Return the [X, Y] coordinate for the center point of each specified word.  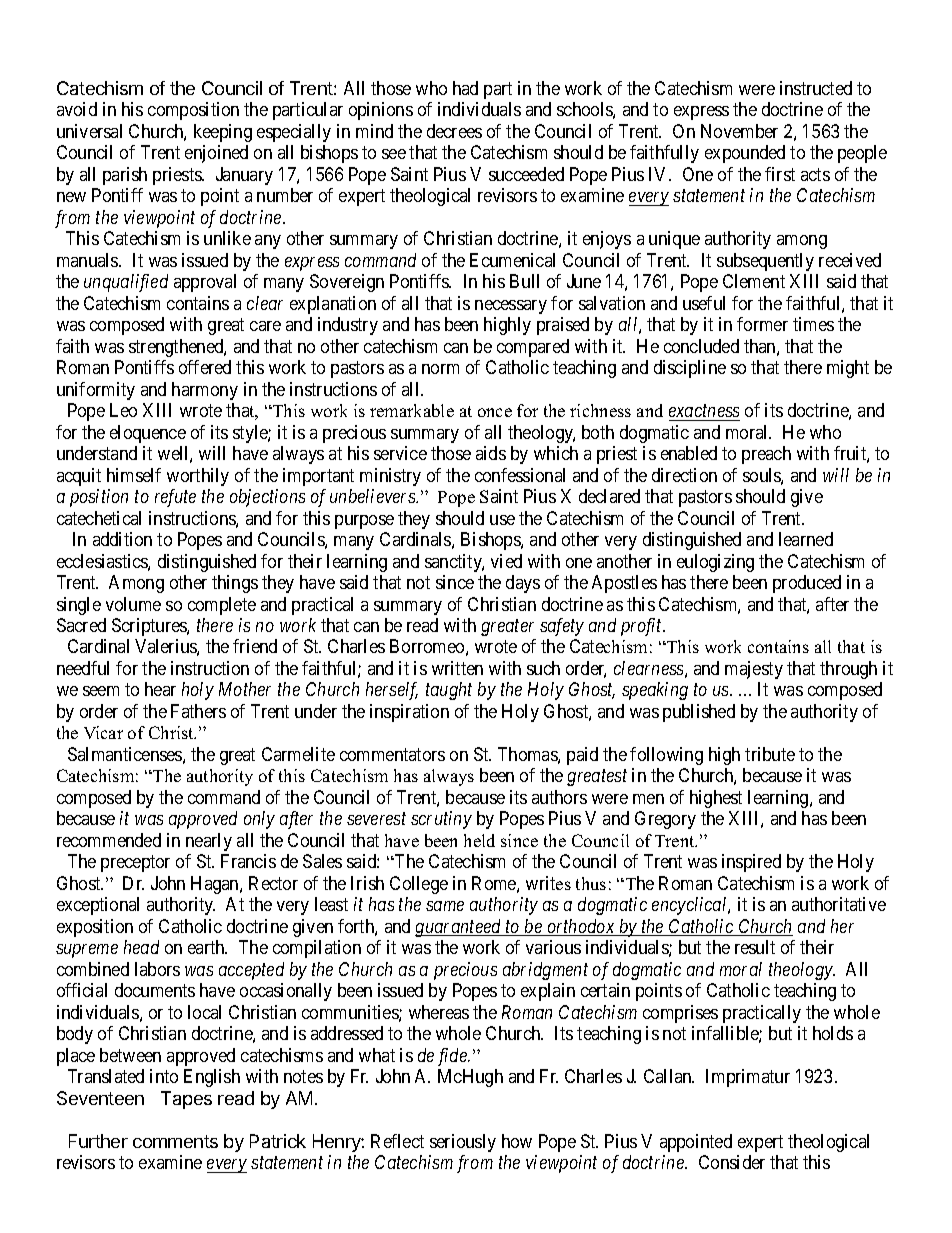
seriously [463, 1143]
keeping [223, 133]
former [762, 324]
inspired [751, 863]
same [445, 906]
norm [440, 369]
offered [205, 367]
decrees [454, 131]
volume [133, 604]
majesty [754, 670]
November [739, 131]
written [457, 668]
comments [175, 1141]
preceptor [135, 864]
